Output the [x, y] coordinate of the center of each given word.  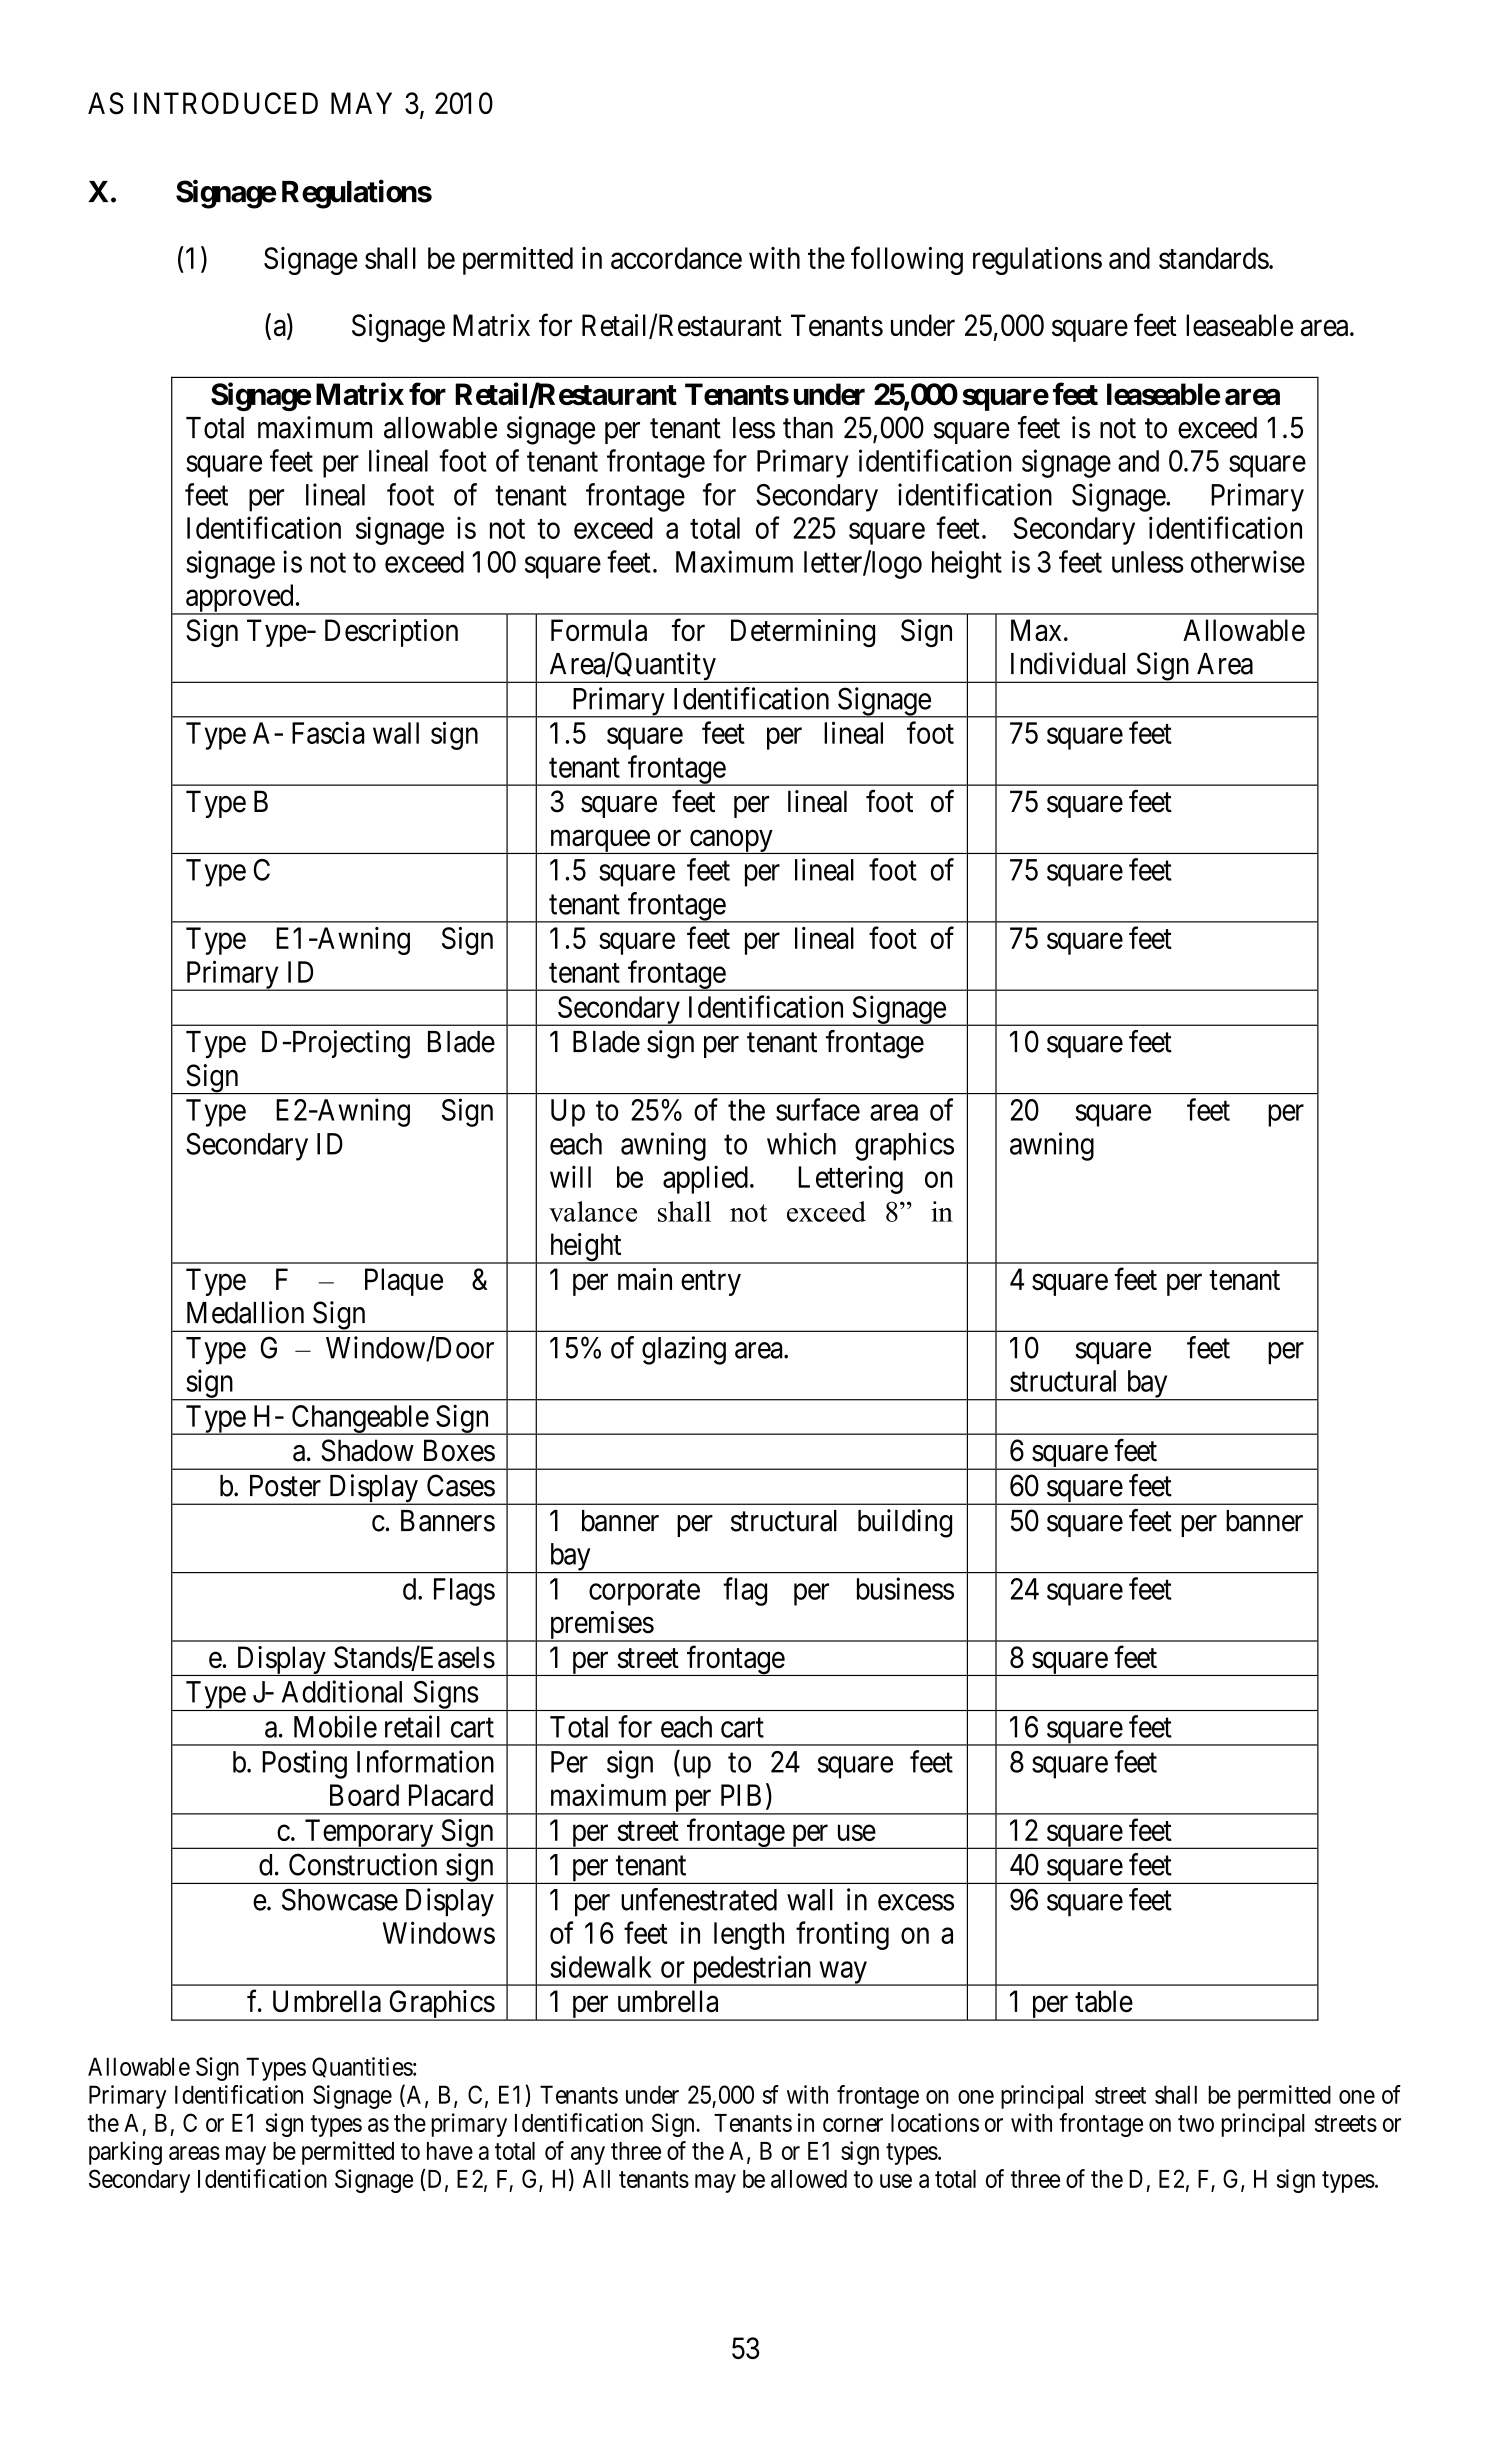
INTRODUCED [226, 103]
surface [818, 1109]
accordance [676, 258]
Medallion [245, 1312]
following [907, 260]
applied [705, 1179]
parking [125, 2153]
